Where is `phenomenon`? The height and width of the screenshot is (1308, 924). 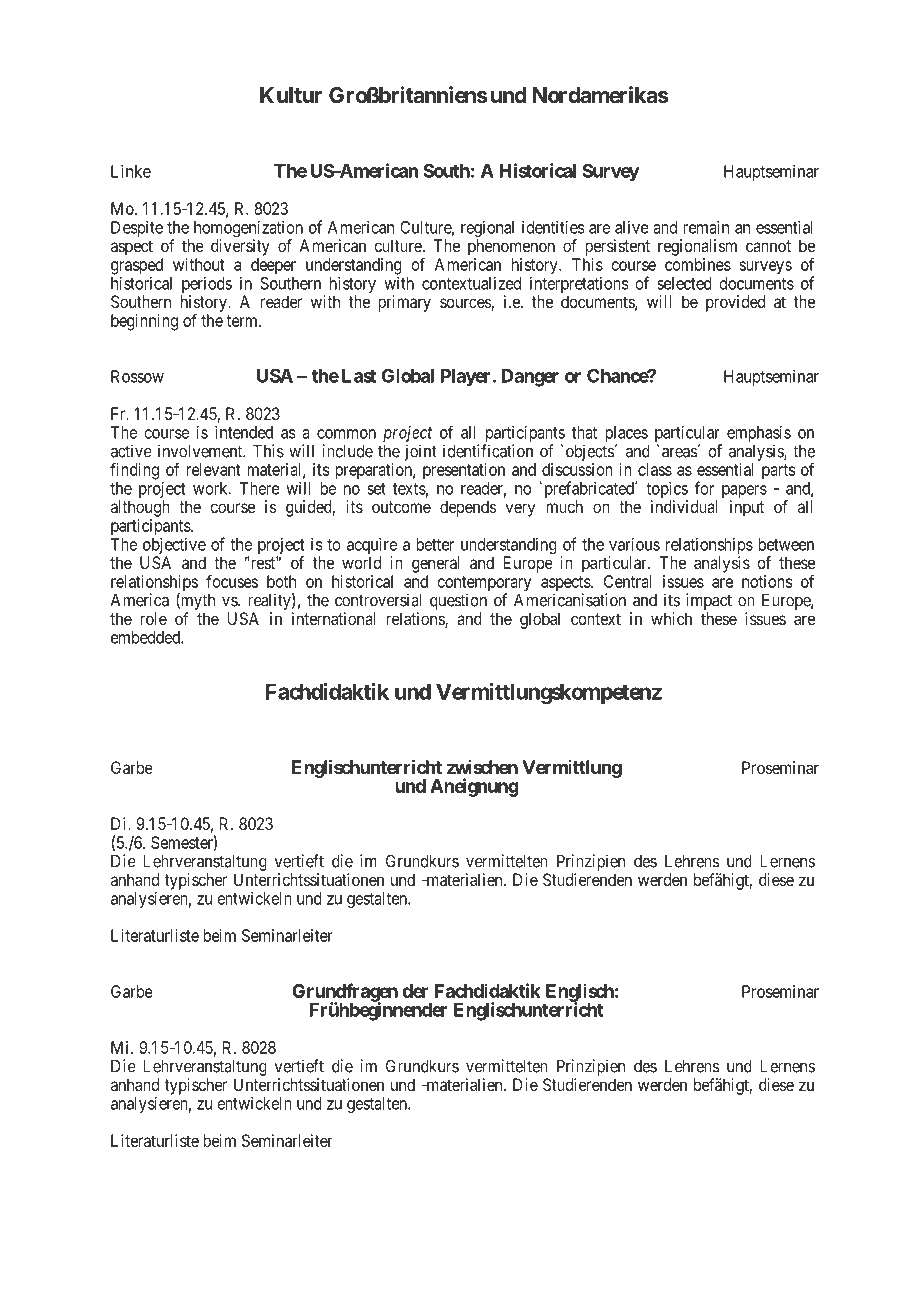 phenomenon is located at coordinates (511, 247).
